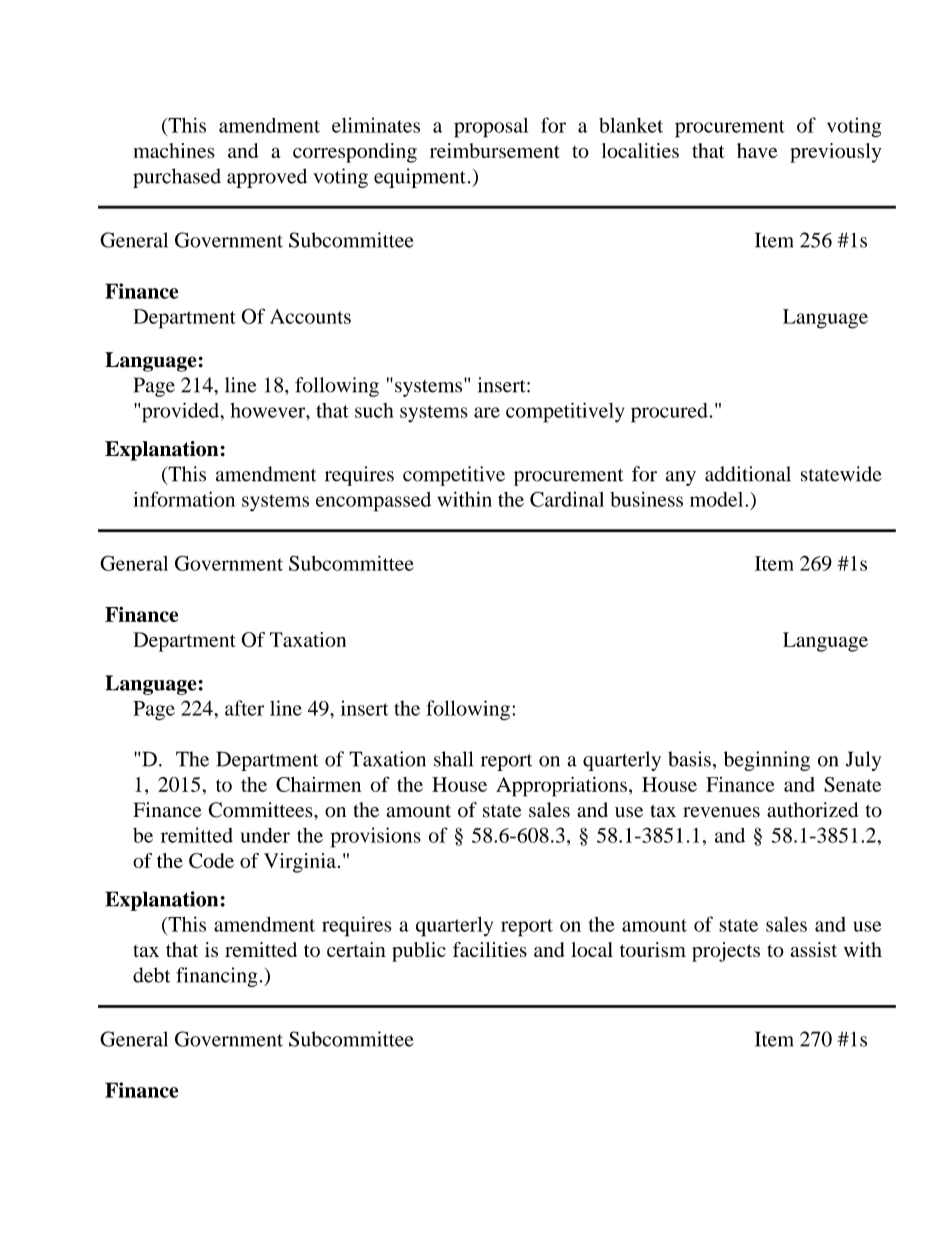 This page has width=952, height=1233. What do you see at coordinates (814, 949) in the page?
I see `assist` at bounding box center [814, 949].
